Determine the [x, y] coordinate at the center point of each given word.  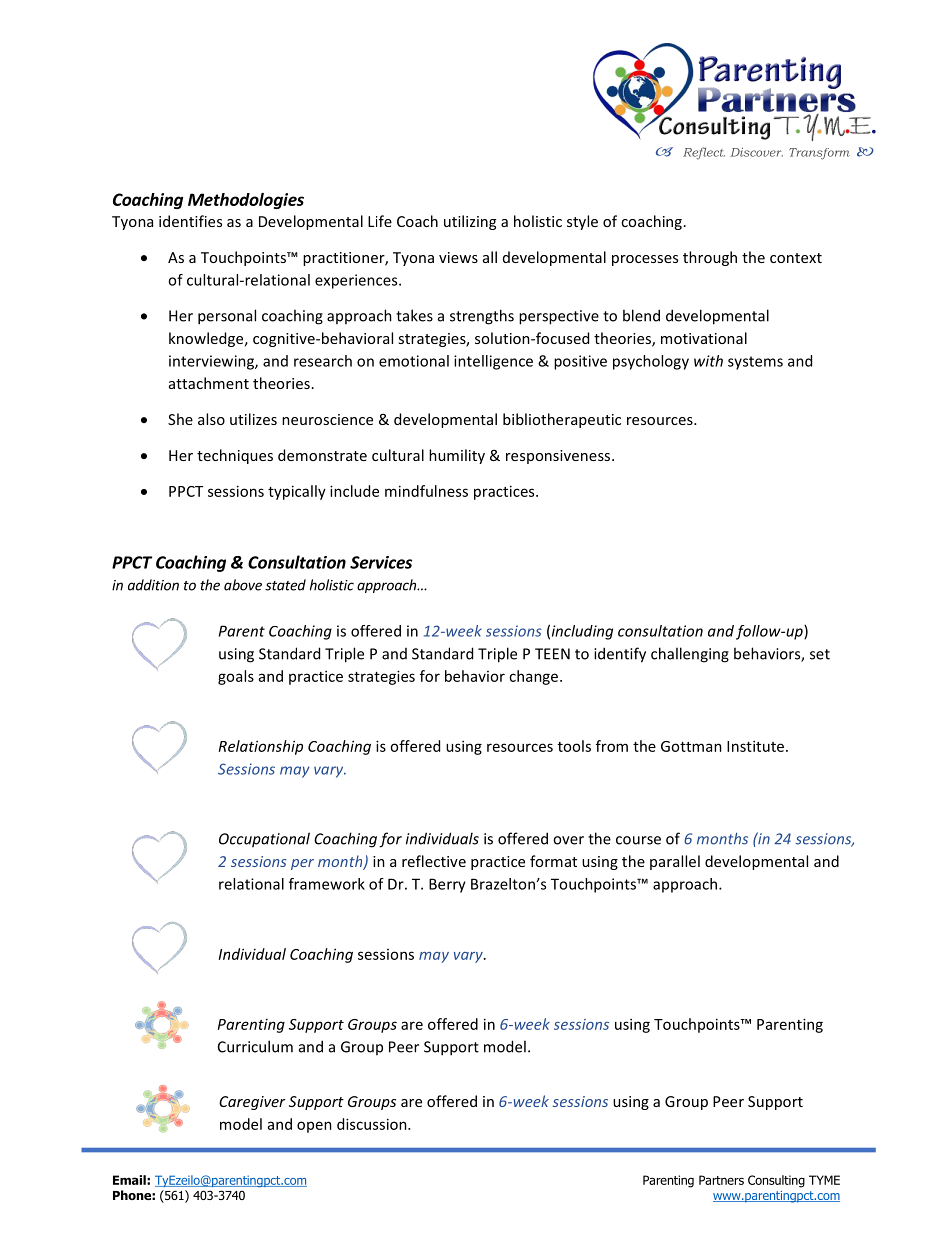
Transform [819, 154]
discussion [373, 1124]
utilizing [470, 222]
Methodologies [246, 201]
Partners [721, 1180]
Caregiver [252, 1103]
